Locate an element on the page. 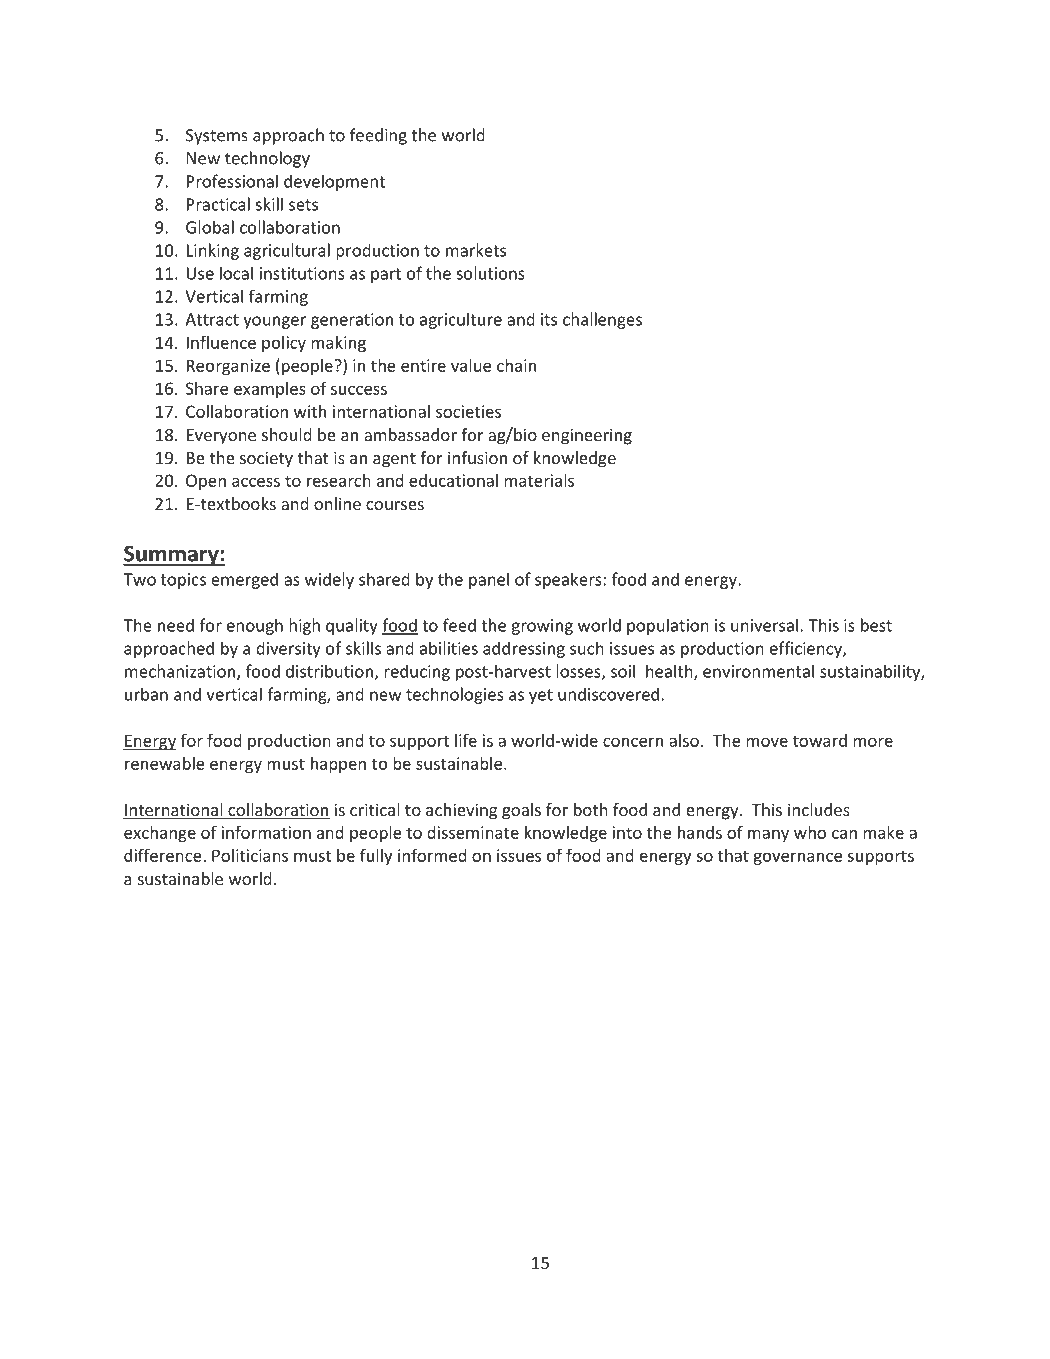 The image size is (1050, 1359). disseminate is located at coordinates (473, 832).
